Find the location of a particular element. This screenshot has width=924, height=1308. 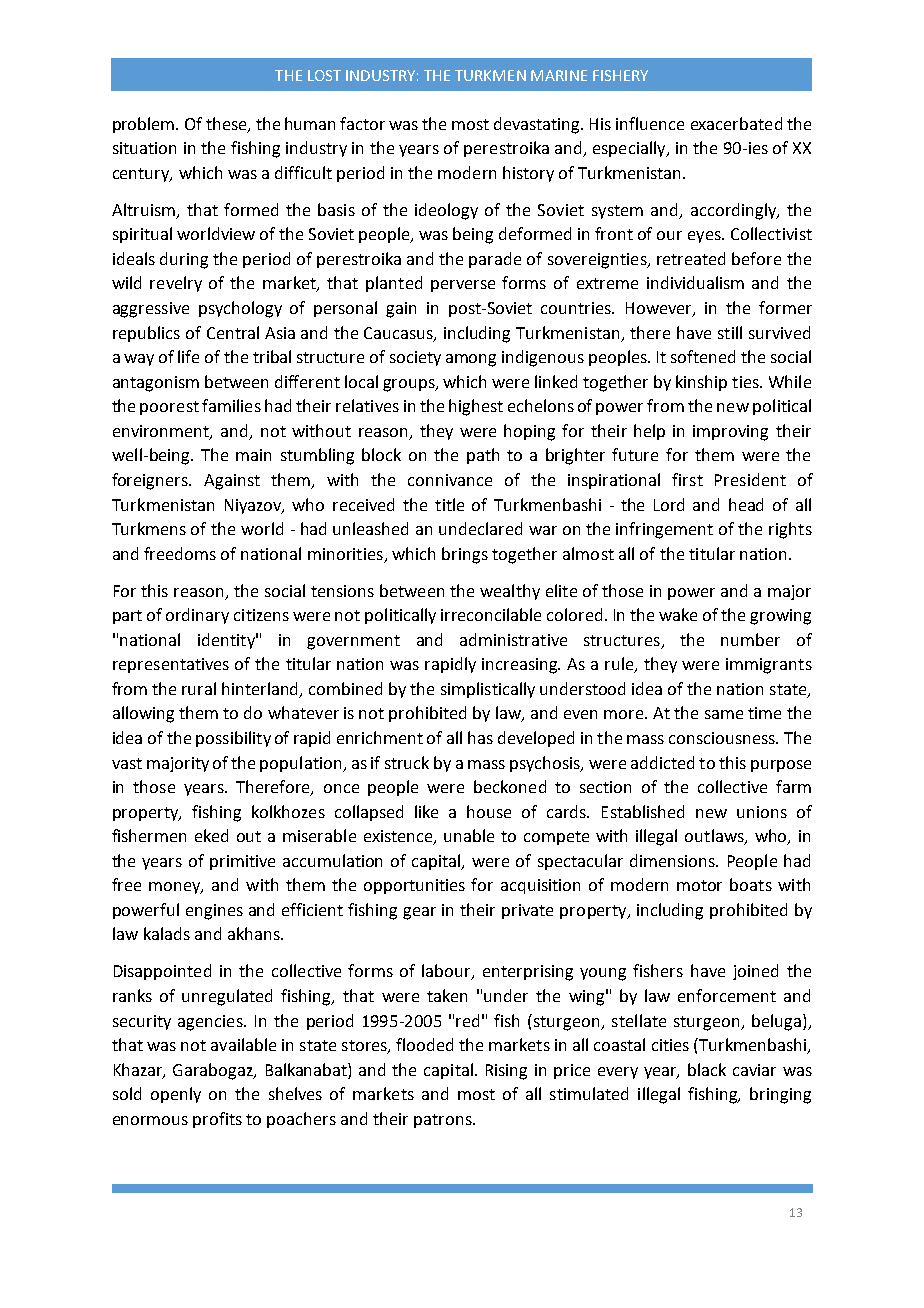

irreconcilable is located at coordinates (491, 614).
